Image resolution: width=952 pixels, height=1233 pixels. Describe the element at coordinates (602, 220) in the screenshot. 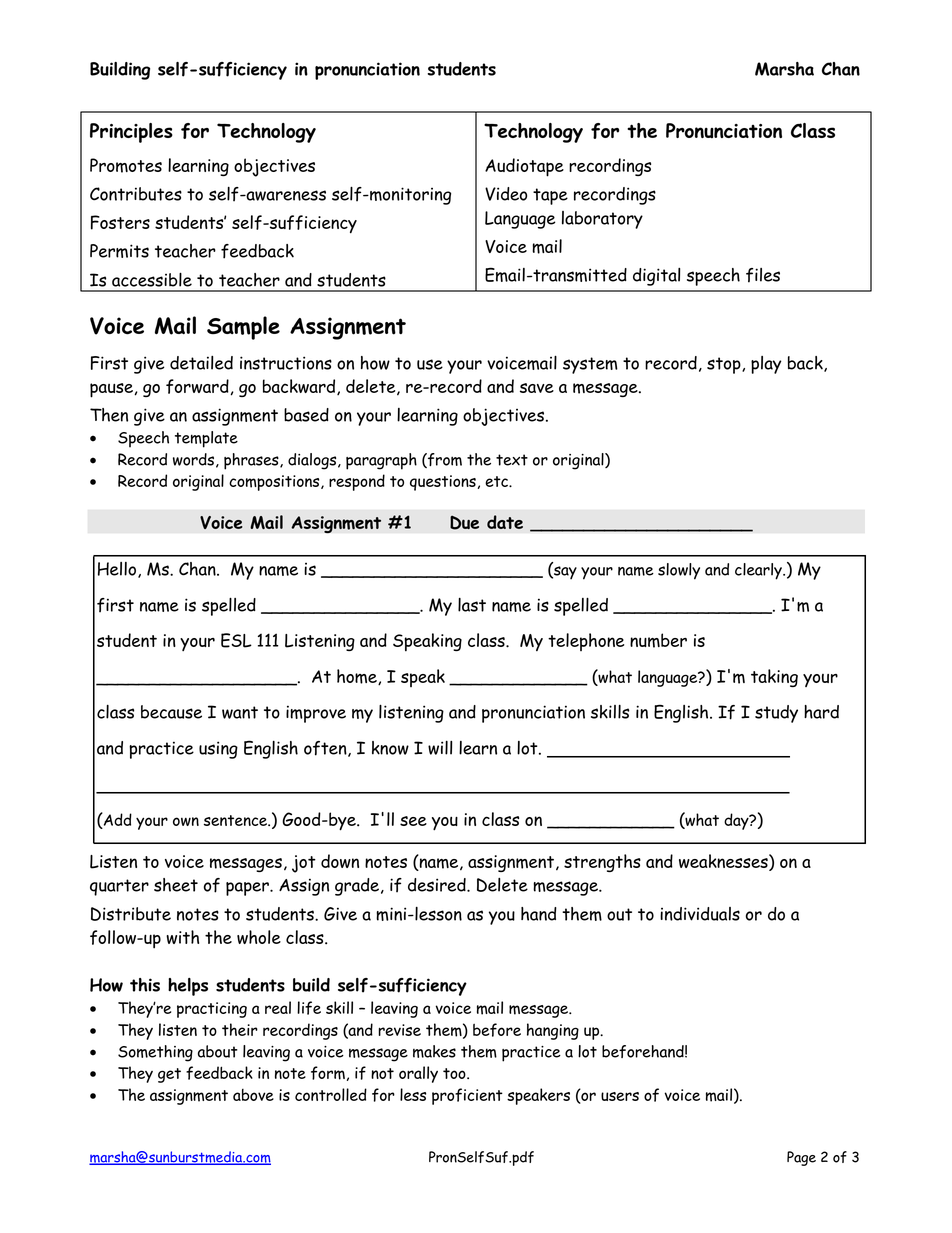

I see `laboratory` at that location.
